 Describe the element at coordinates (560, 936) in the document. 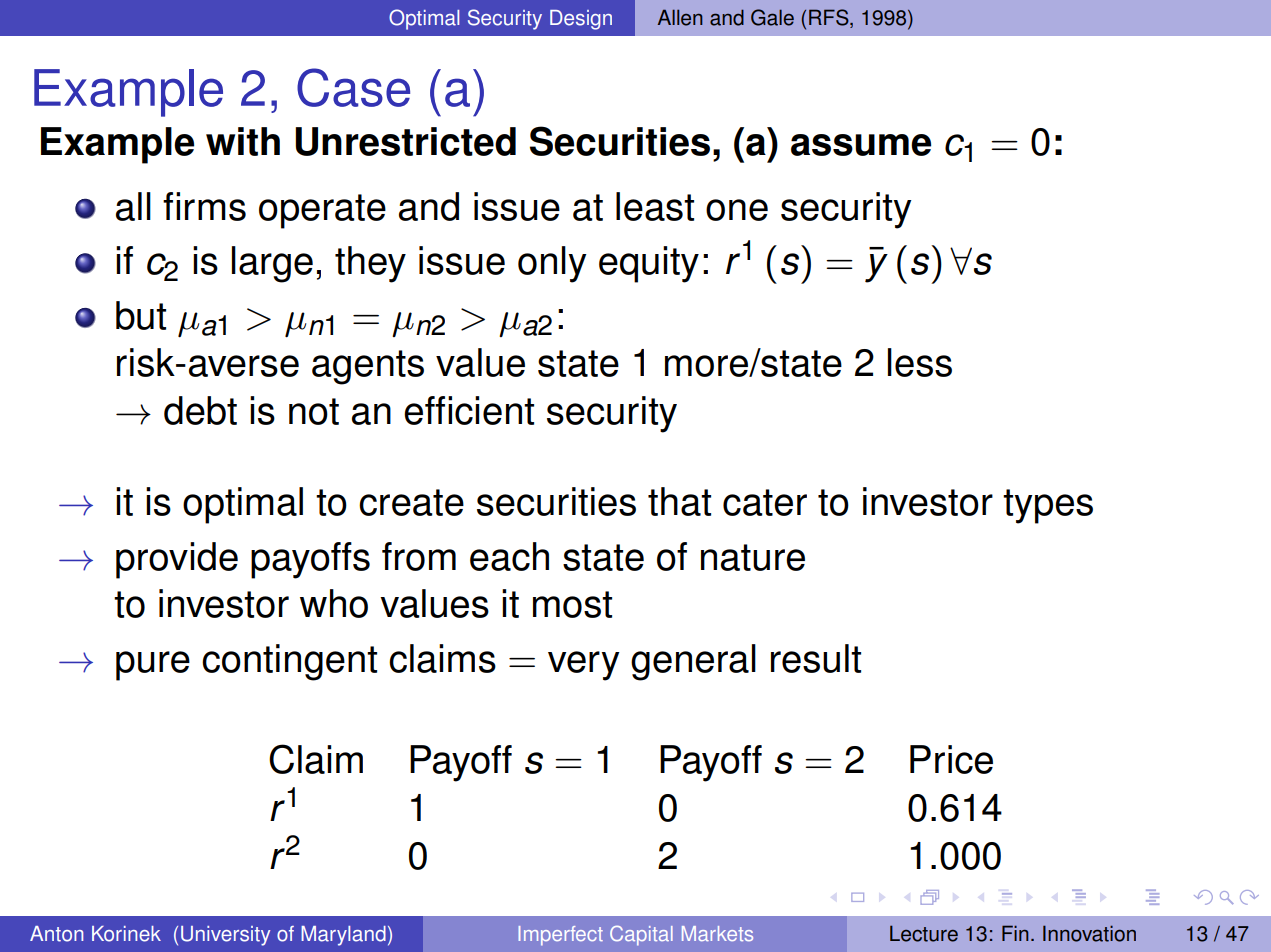

I see `Imperfect` at that location.
